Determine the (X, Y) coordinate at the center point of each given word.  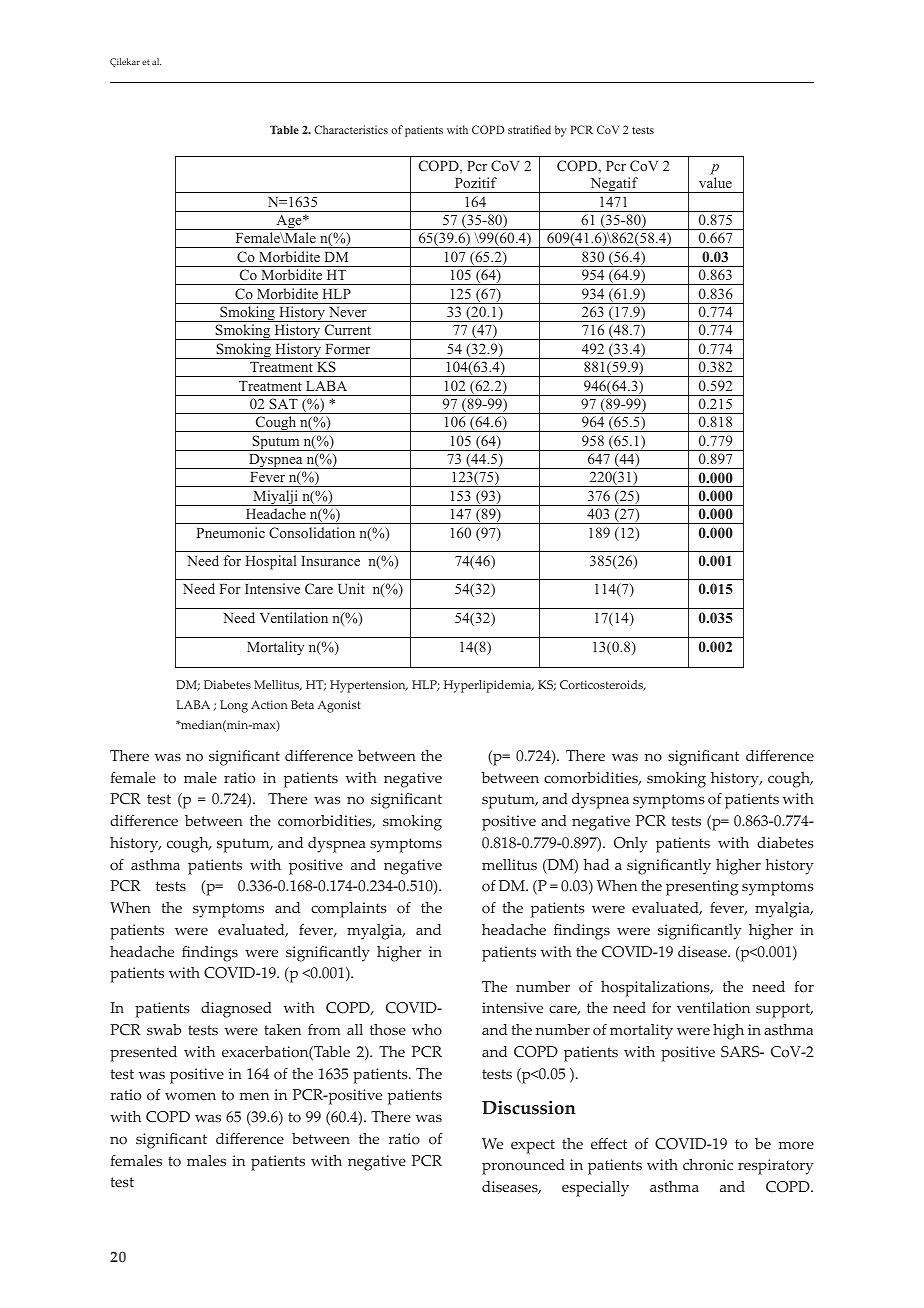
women (190, 1096)
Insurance (330, 561)
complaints (349, 910)
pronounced (523, 1167)
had (596, 864)
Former (348, 349)
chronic (708, 1165)
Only (631, 845)
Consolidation (312, 532)
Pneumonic (231, 532)
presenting (702, 888)
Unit (351, 588)
